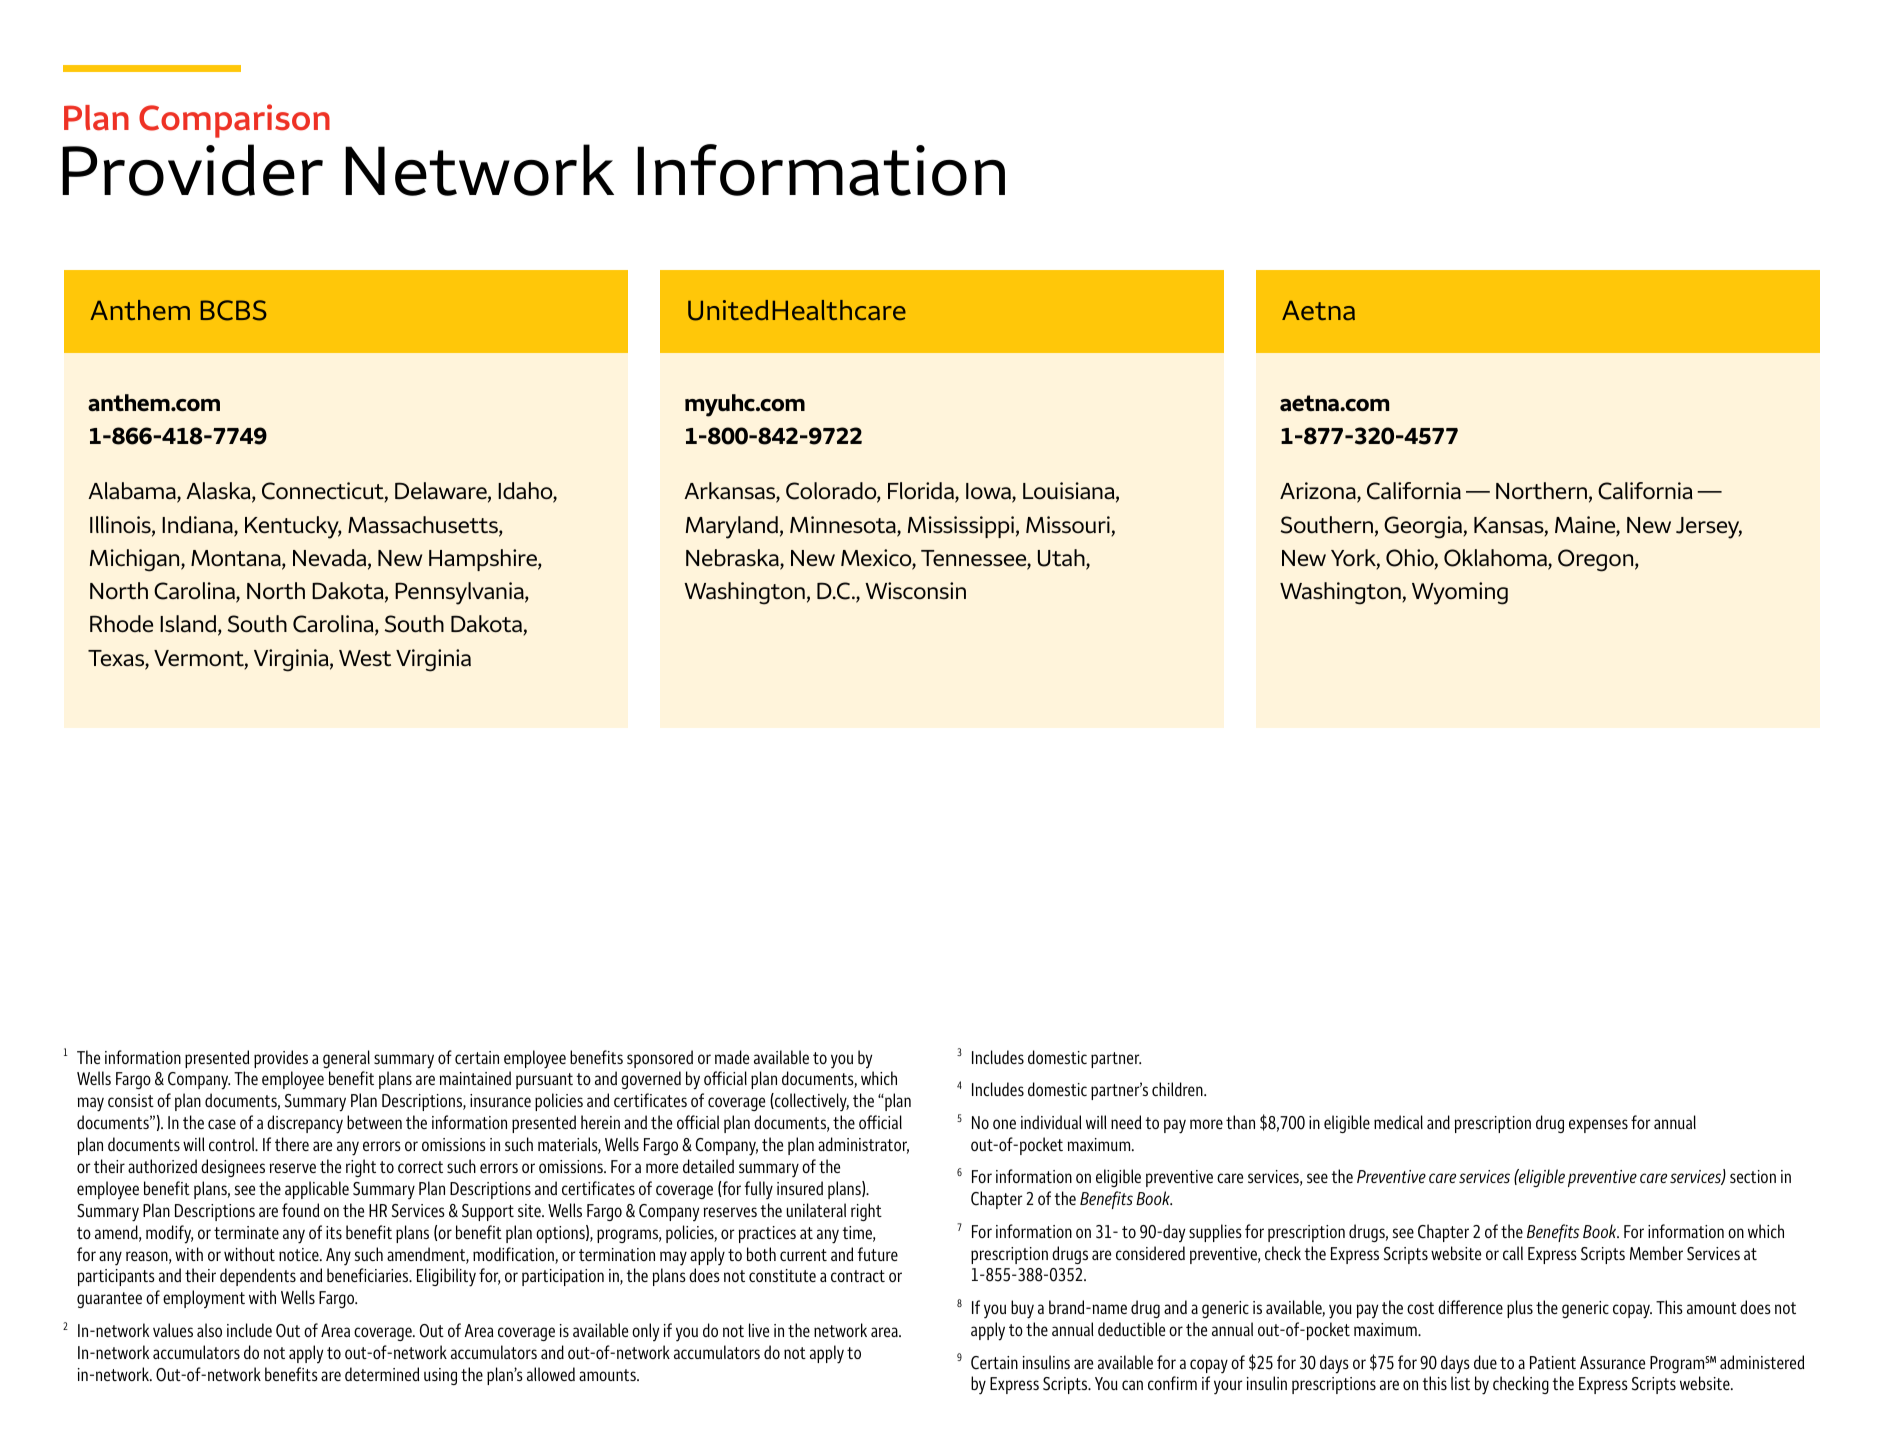 The height and width of the screenshot is (1456, 1884). I want to click on Wyoming, so click(1460, 593).
